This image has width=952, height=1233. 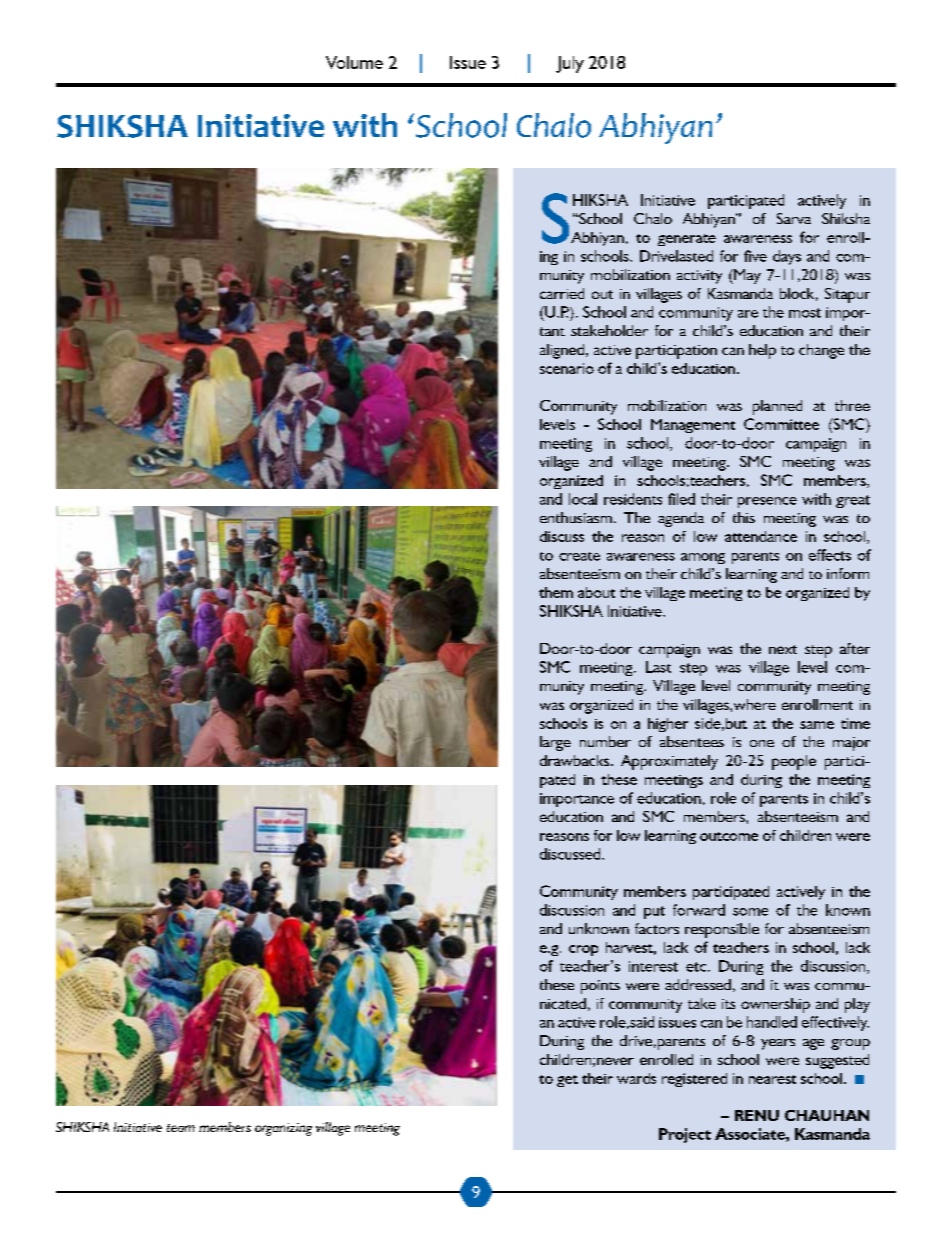 I want to click on drawbacks, so click(x=576, y=760).
